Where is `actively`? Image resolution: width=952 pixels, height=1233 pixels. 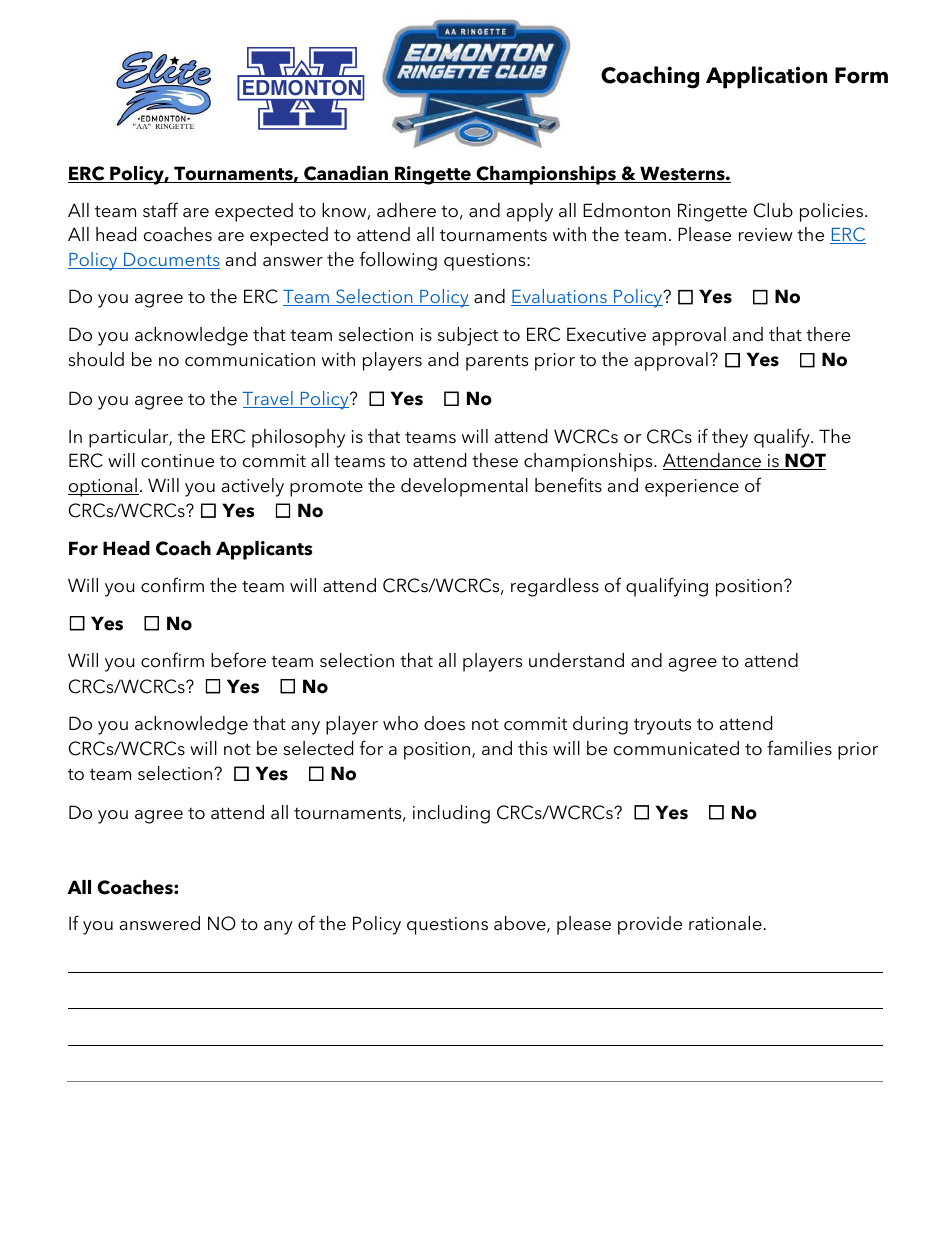 actively is located at coordinates (253, 487).
